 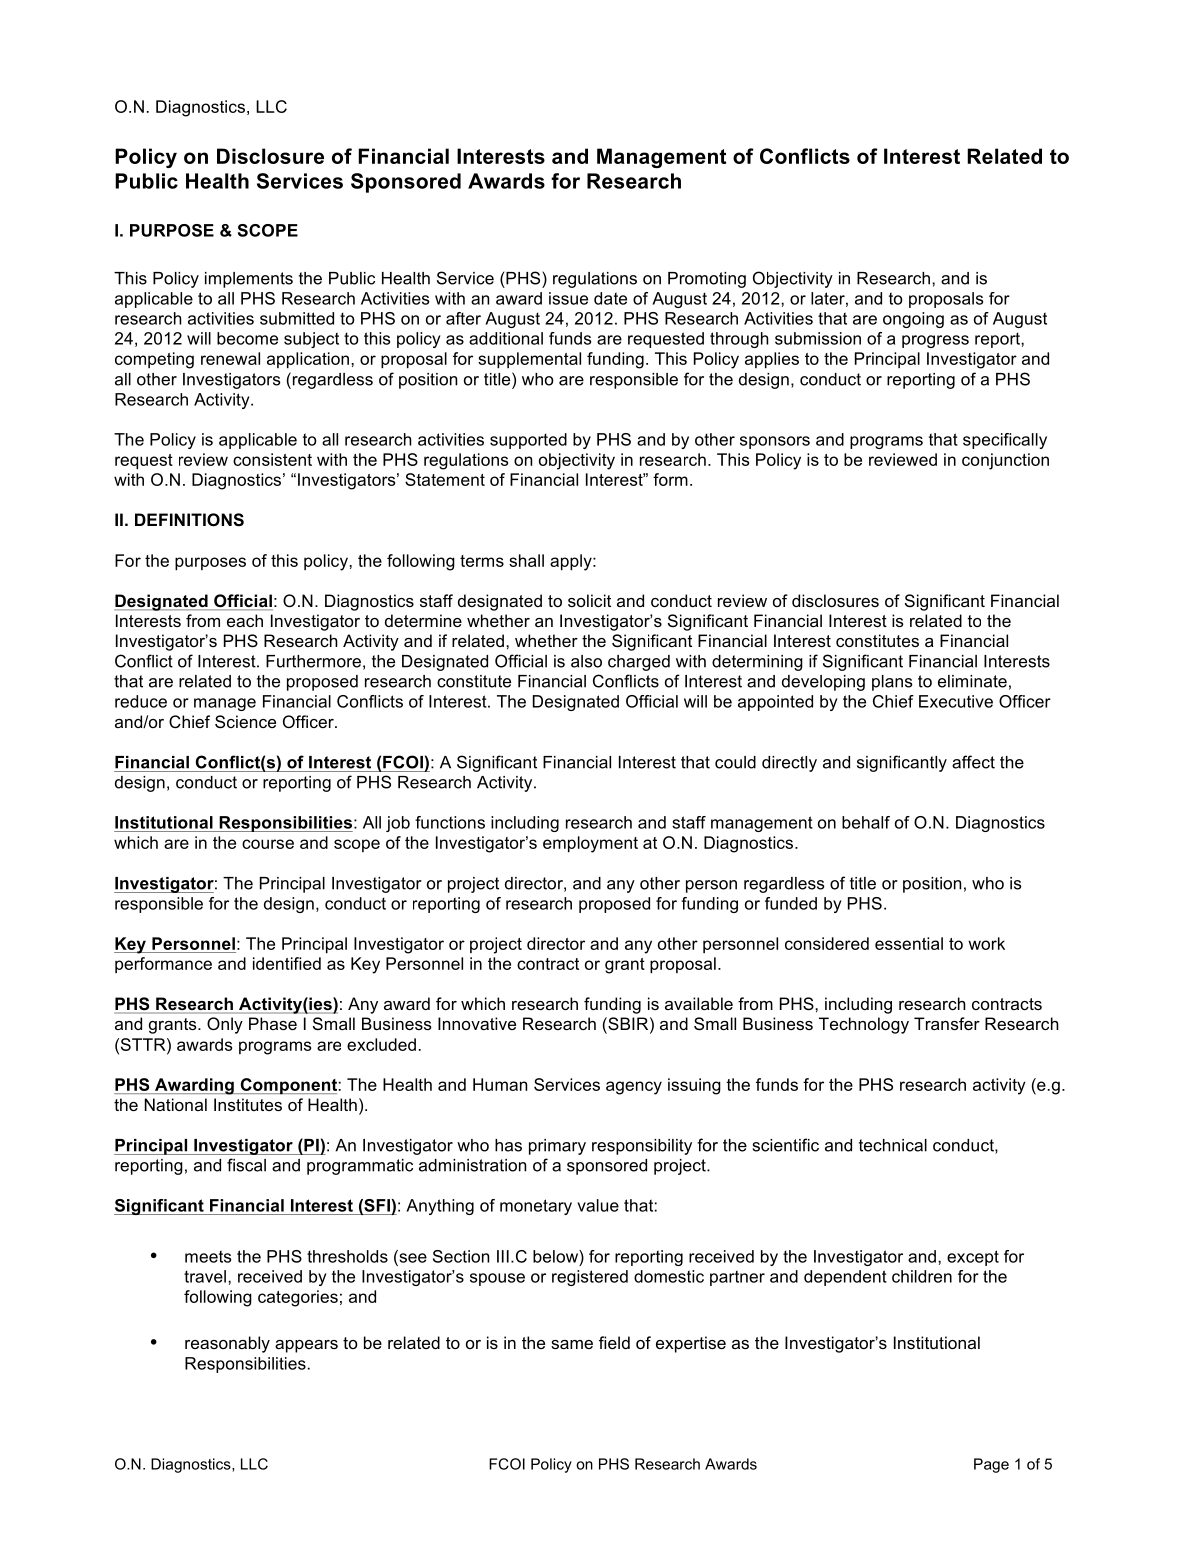 What do you see at coordinates (227, 1344) in the screenshot?
I see `reasonably` at bounding box center [227, 1344].
